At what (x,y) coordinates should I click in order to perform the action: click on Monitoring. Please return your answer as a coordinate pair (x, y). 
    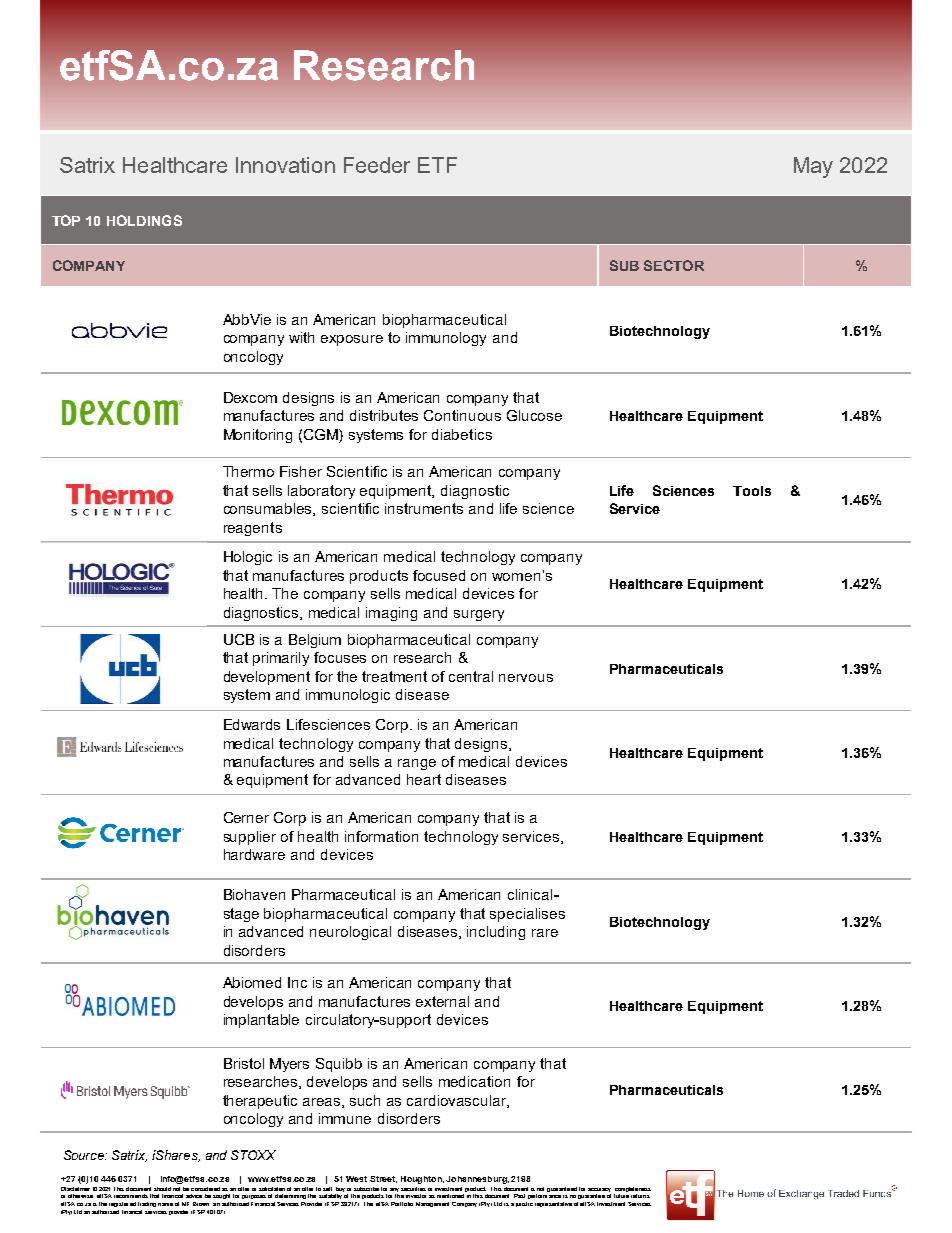
    Looking at the image, I should click on (258, 436).
